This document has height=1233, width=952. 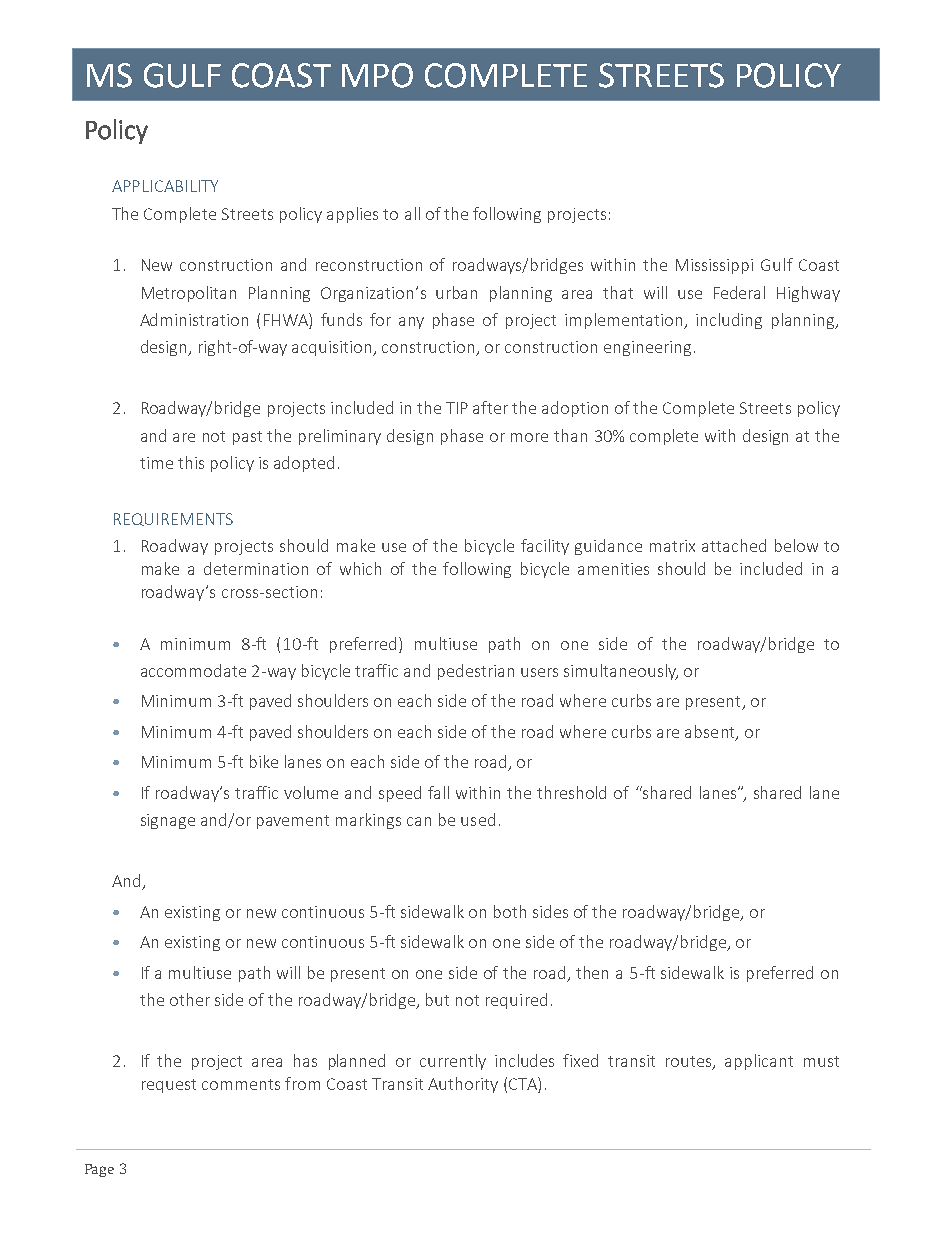 I want to click on pedestrian, so click(x=476, y=672).
